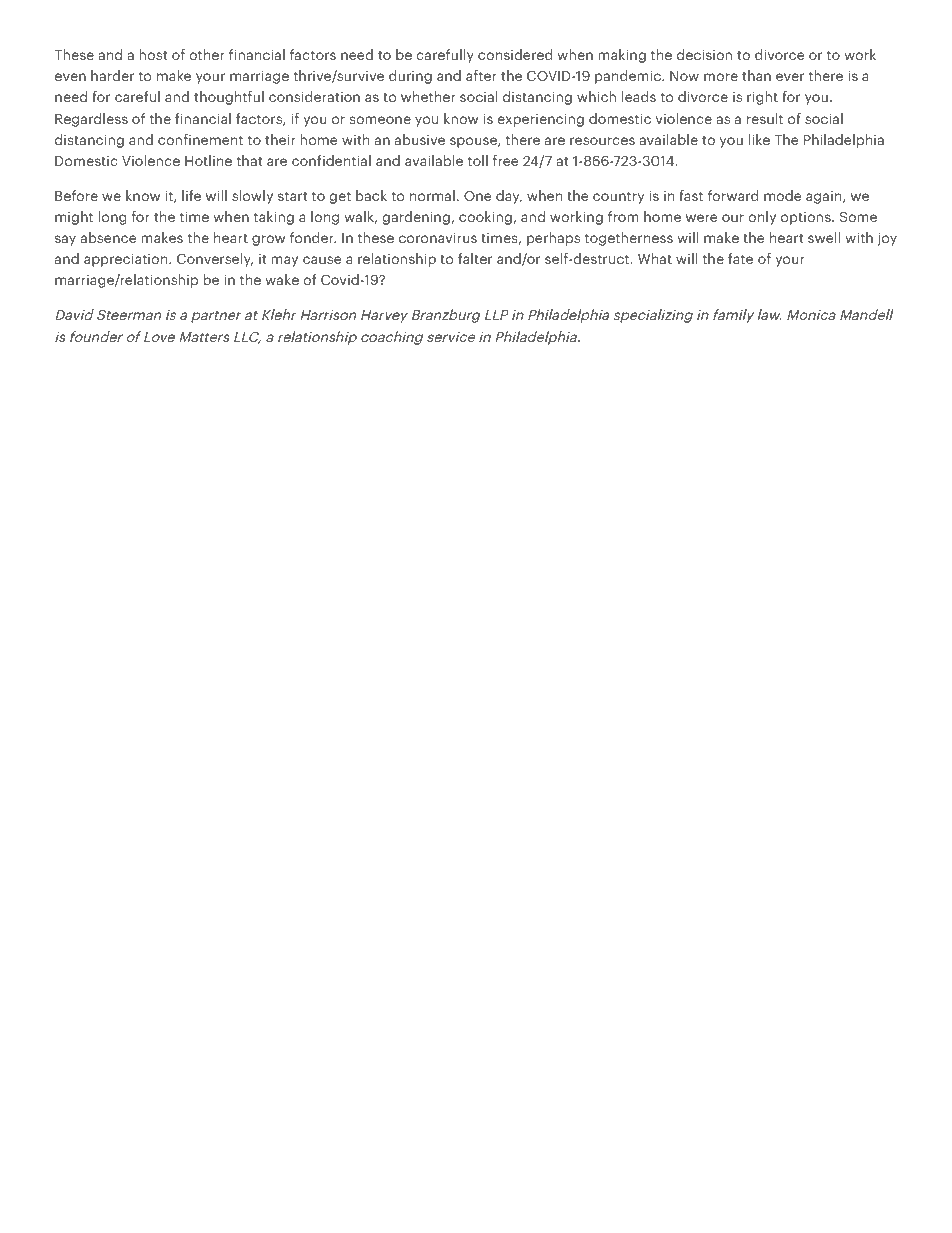 This screenshot has height=1233, width=952. Describe the element at coordinates (475, 258) in the screenshot. I see `falter` at that location.
